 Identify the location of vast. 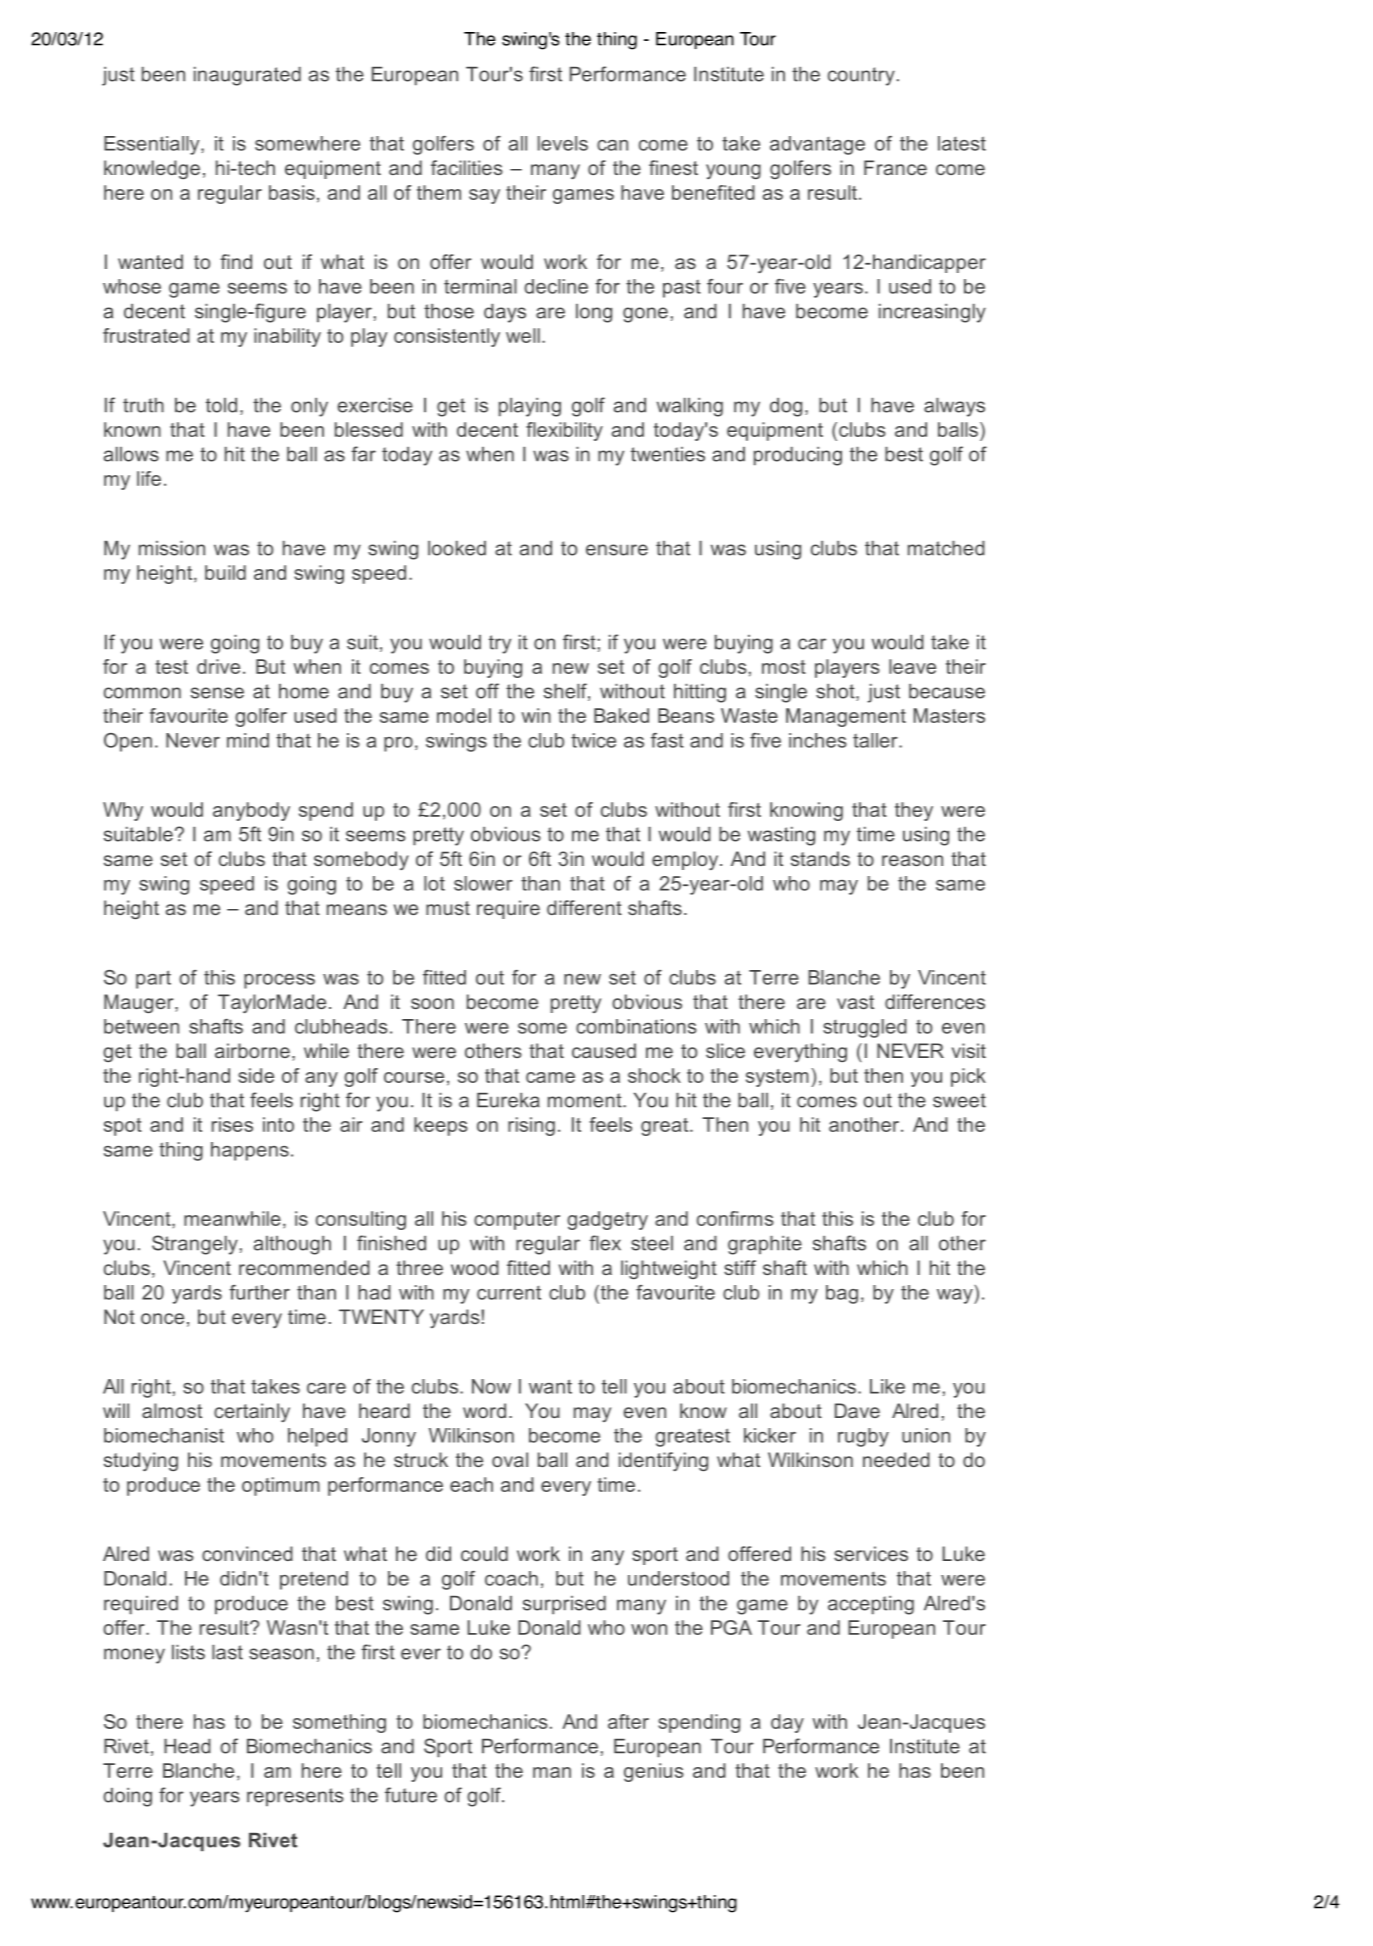
(855, 1002).
